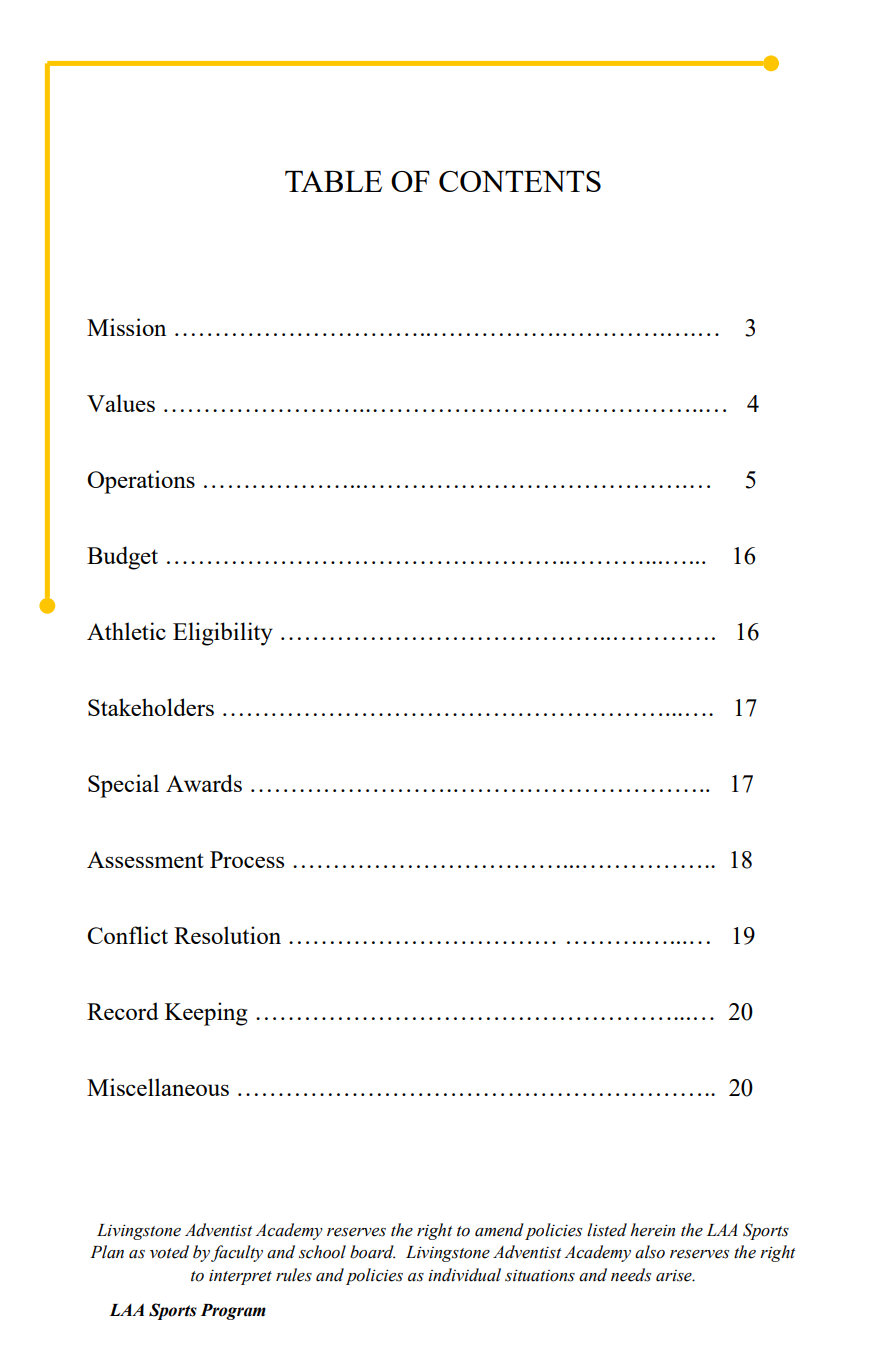 This page has height=1372, width=887. What do you see at coordinates (607, 1230) in the page?
I see `listed` at bounding box center [607, 1230].
